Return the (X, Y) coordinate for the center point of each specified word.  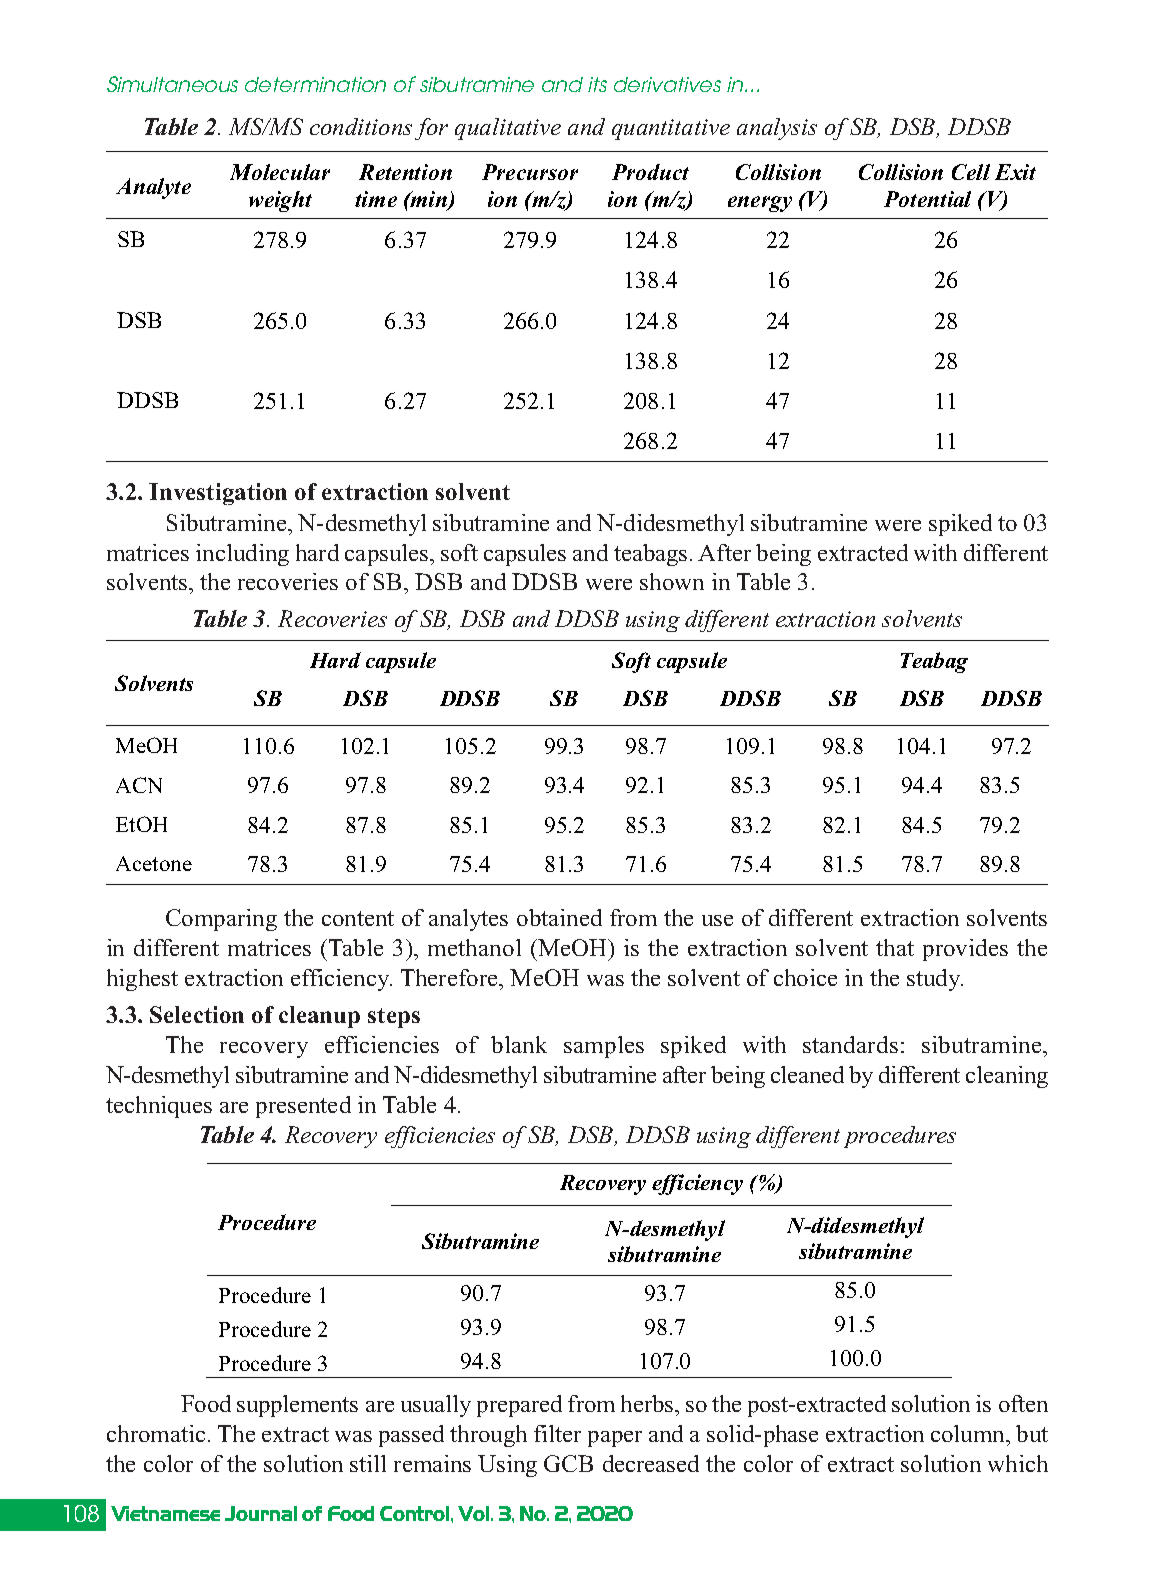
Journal (261, 1513)
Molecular (280, 172)
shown (672, 581)
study (935, 980)
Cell (971, 172)
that (895, 947)
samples (604, 1047)
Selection (197, 1014)
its (597, 84)
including (242, 555)
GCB (568, 1463)
